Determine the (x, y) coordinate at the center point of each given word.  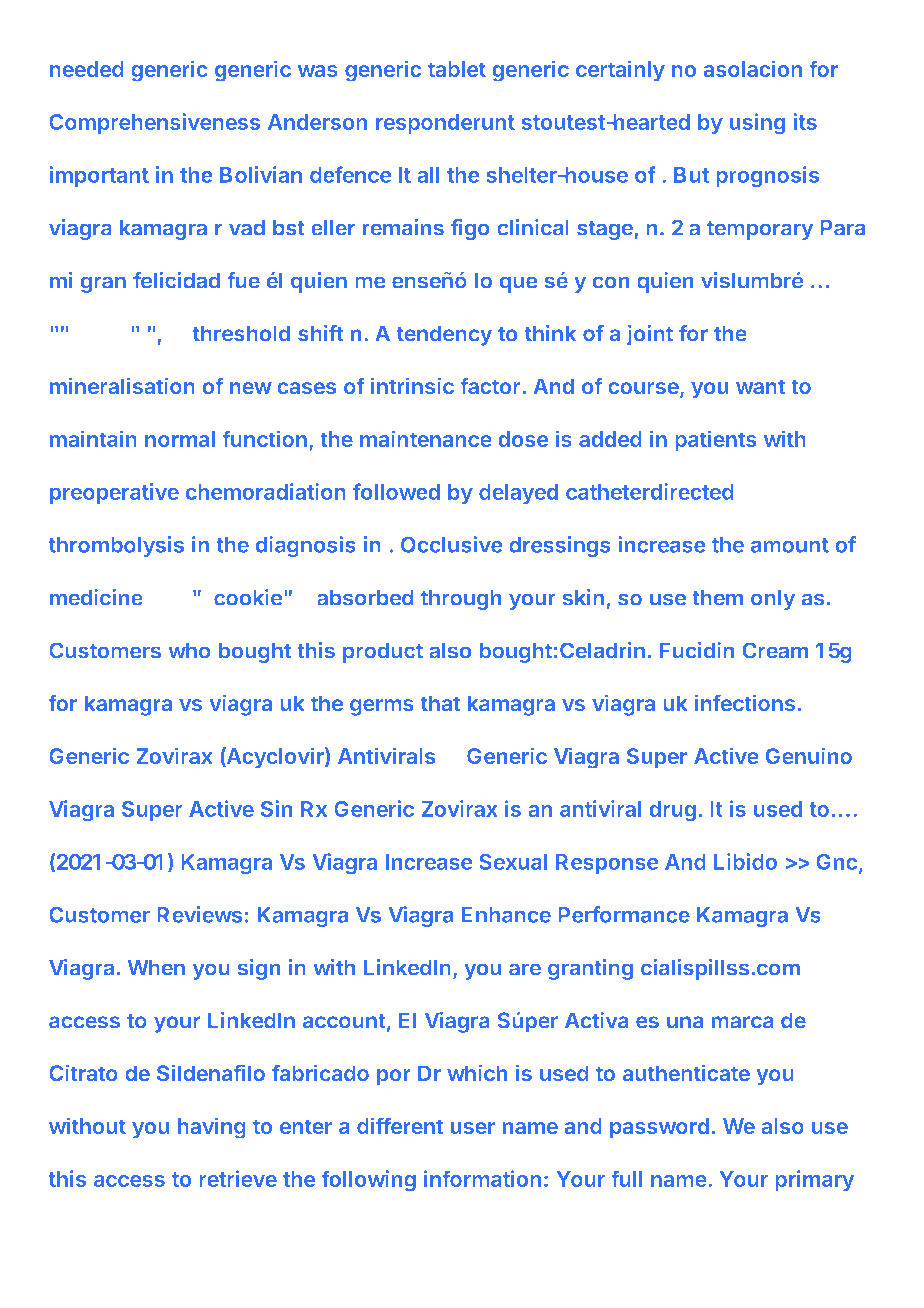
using (757, 124)
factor (491, 386)
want (761, 387)
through (461, 599)
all (428, 175)
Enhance (506, 915)
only (773, 599)
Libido (745, 861)
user (472, 1128)
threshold (241, 333)
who (189, 650)
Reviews (199, 914)
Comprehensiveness (154, 124)
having (211, 1128)
